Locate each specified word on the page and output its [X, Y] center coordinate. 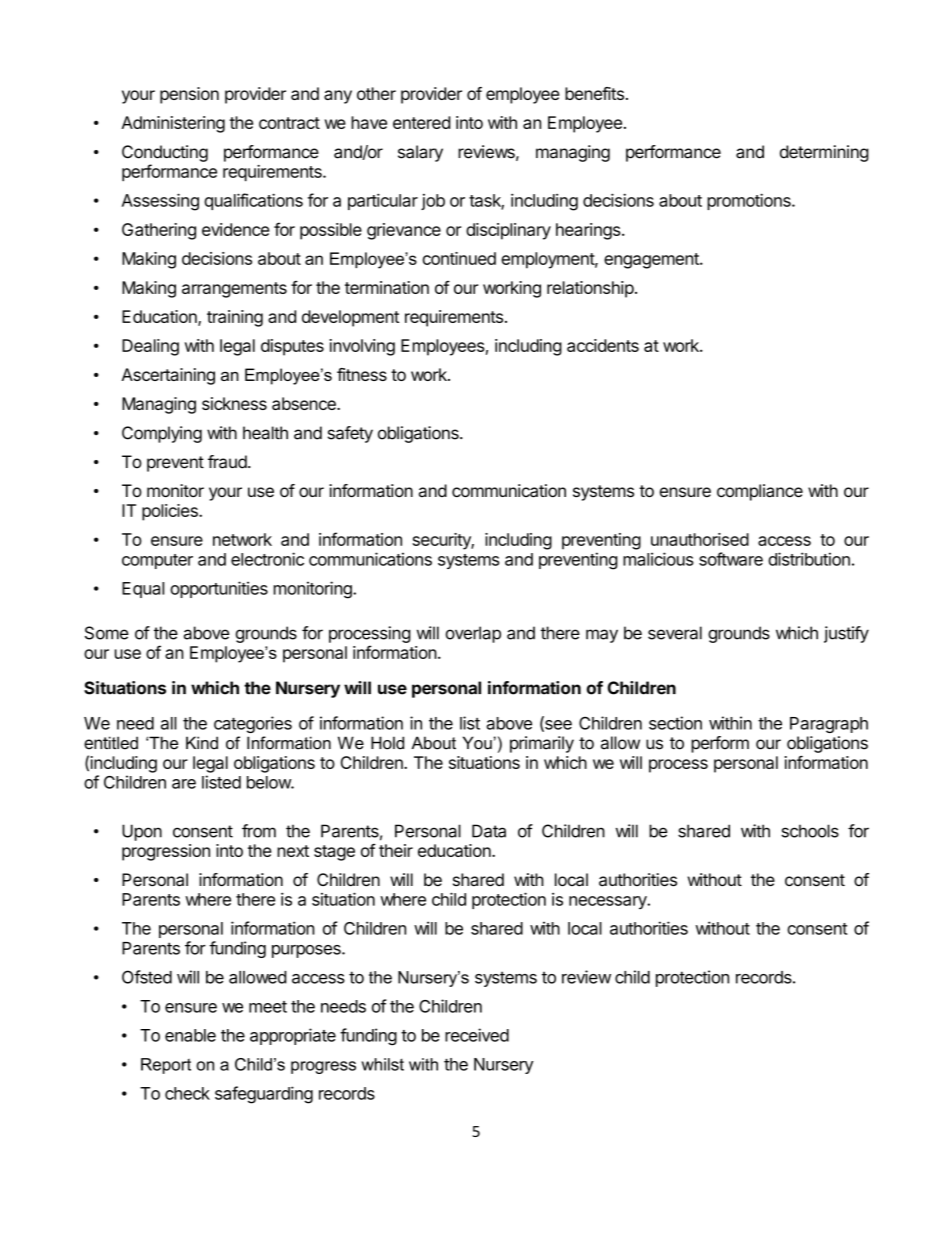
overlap [473, 634]
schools [810, 831]
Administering [173, 124]
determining [824, 153]
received [477, 1035]
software [731, 559]
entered [422, 122]
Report [166, 1066]
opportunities [219, 589]
